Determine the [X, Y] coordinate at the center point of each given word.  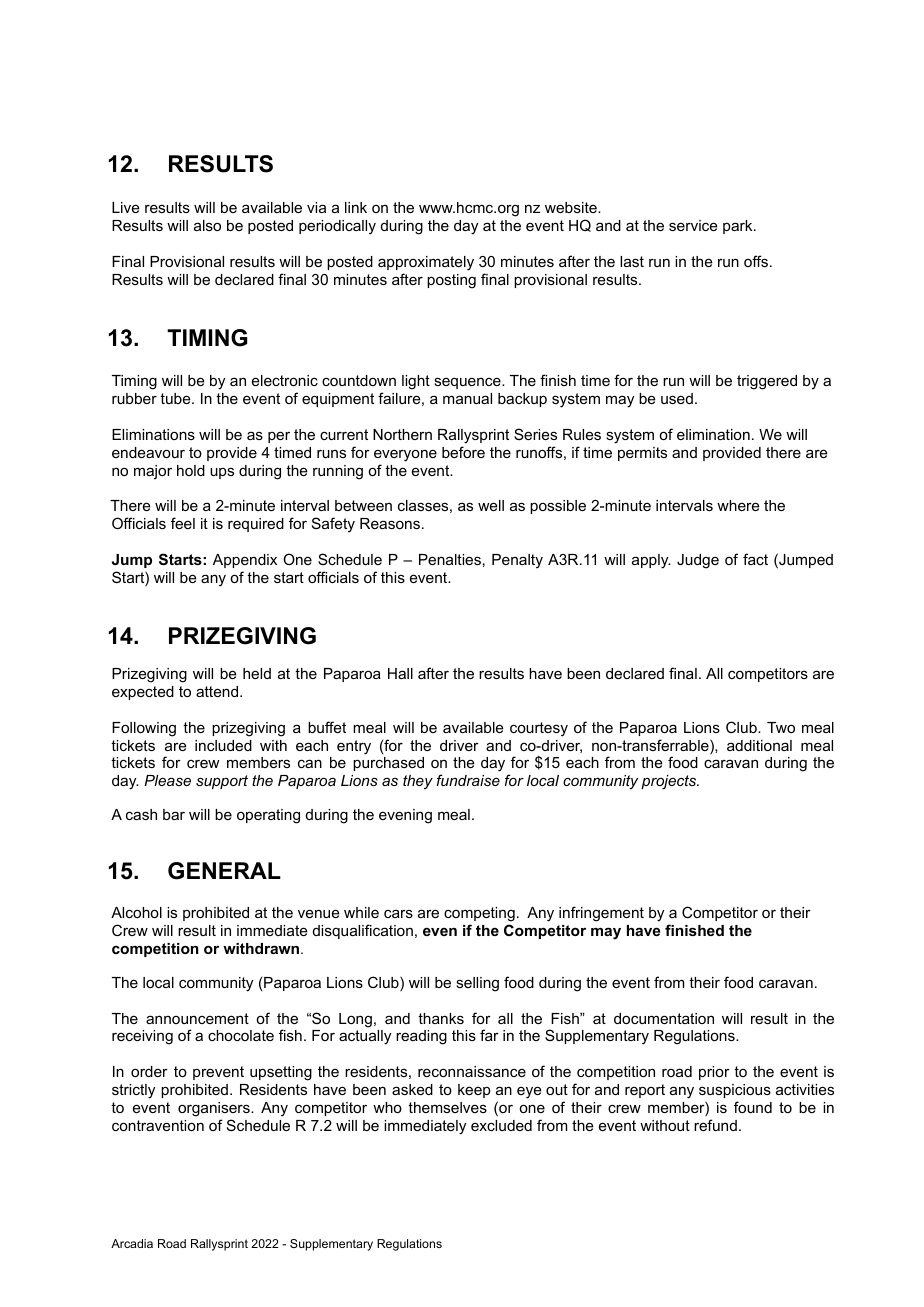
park [739, 227]
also [207, 225]
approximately [426, 263]
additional [759, 745]
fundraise [468, 780]
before [463, 452]
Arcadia [132, 1243]
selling [477, 984]
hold [191, 470]
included [223, 745]
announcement [197, 1018]
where [738, 505]
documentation [664, 1018]
